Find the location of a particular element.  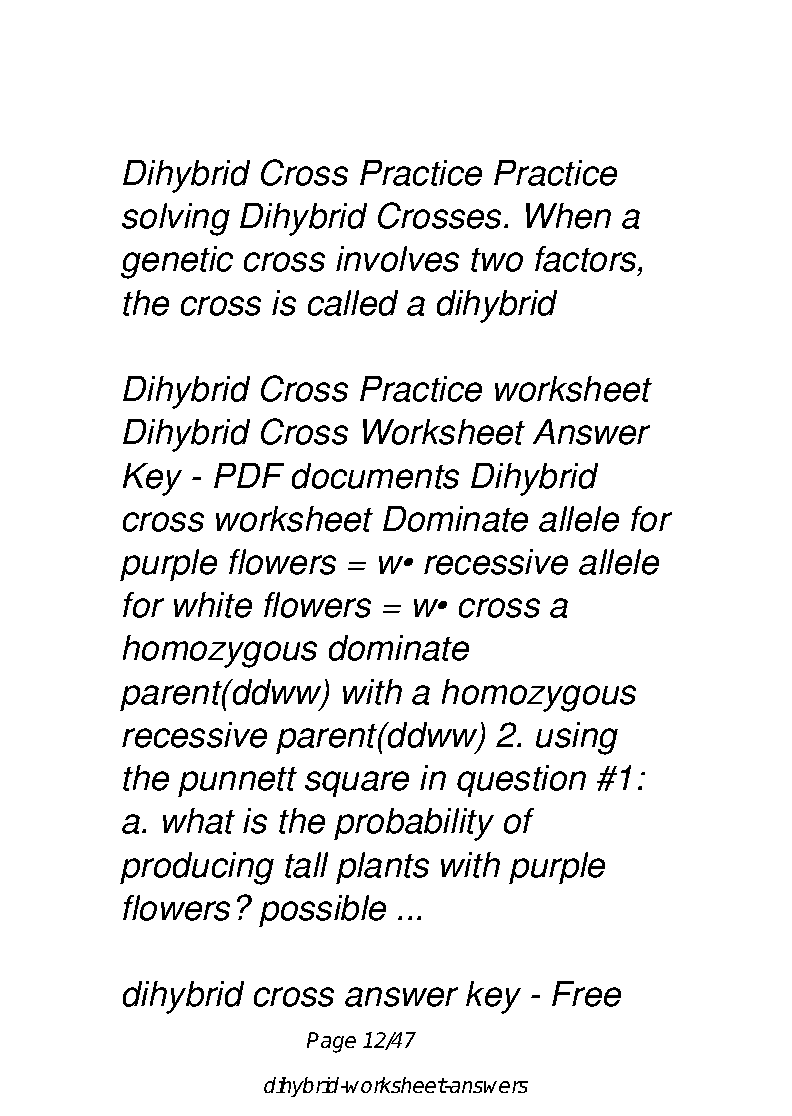

Free is located at coordinates (586, 994).
